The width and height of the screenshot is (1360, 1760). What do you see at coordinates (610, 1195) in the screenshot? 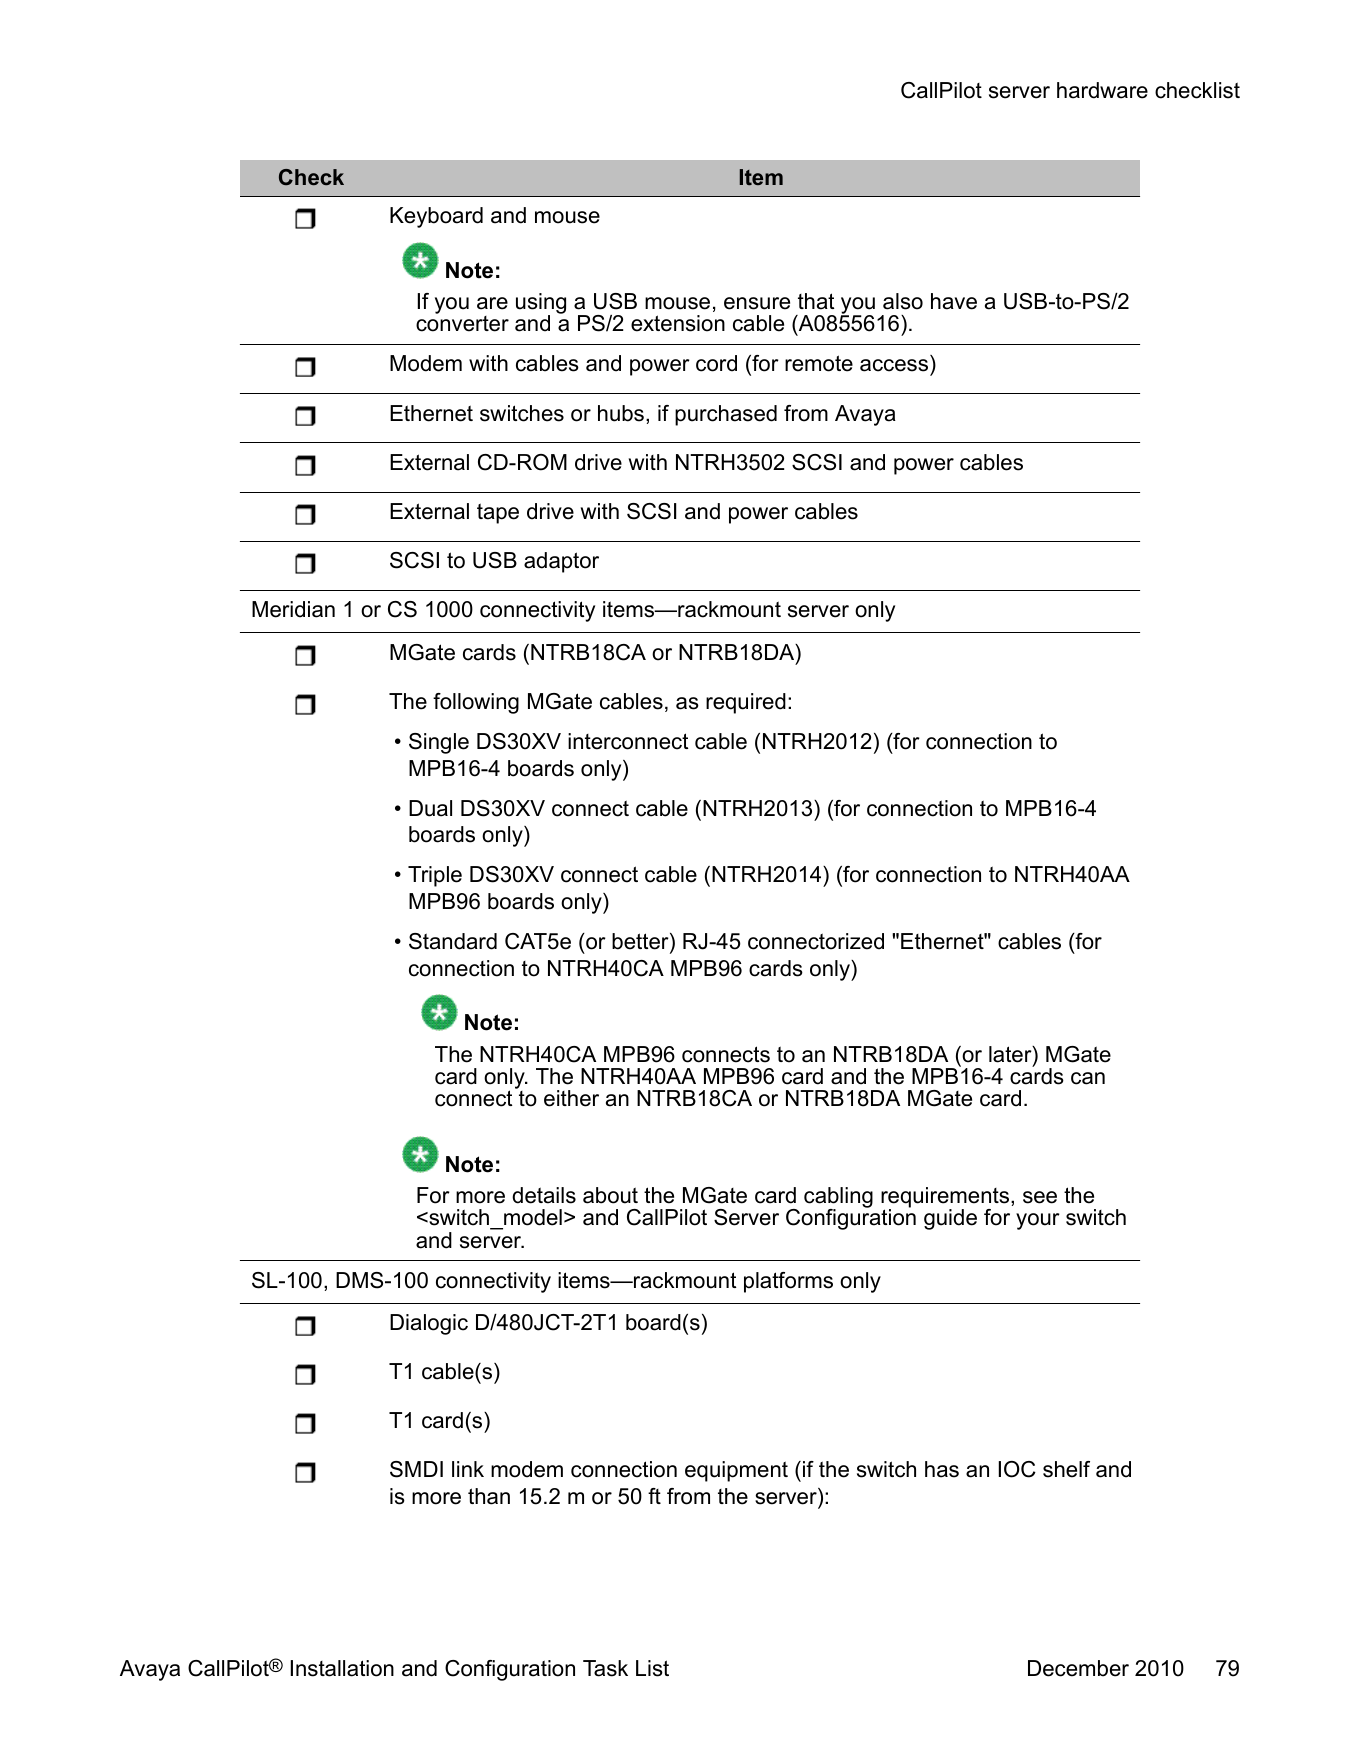
I see `about` at bounding box center [610, 1195].
